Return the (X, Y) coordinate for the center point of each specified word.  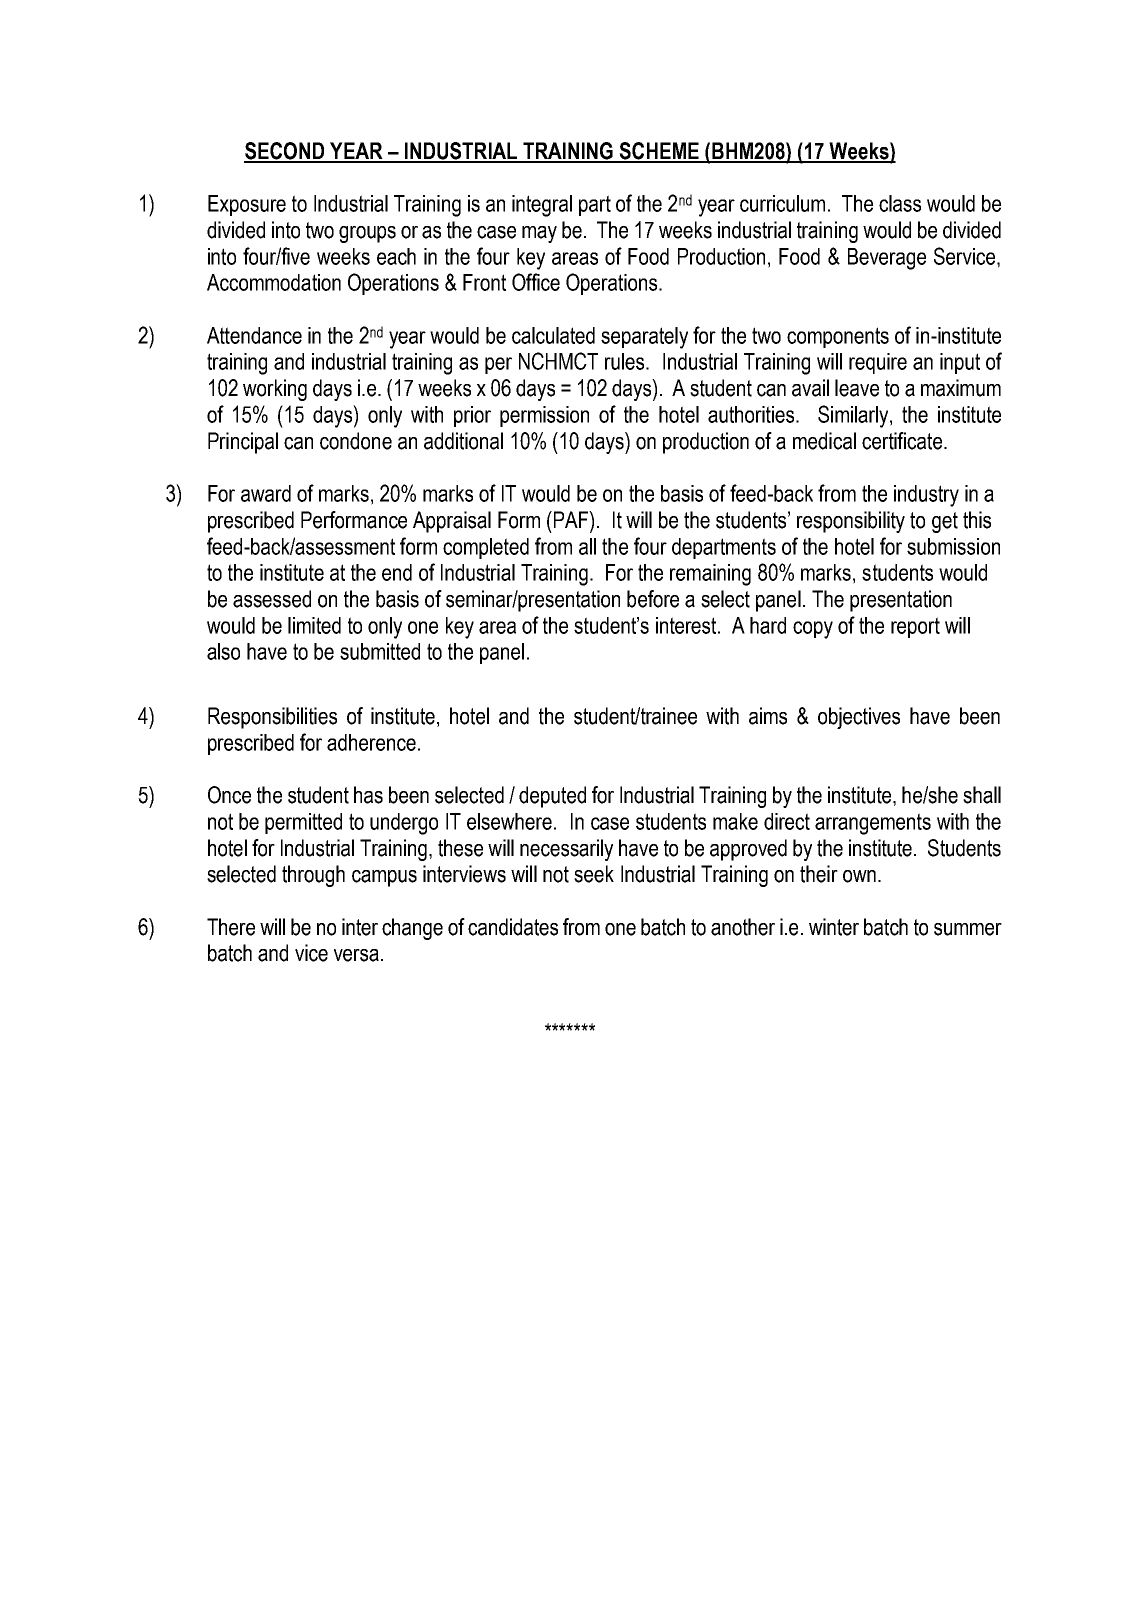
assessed (272, 599)
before (653, 599)
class (900, 203)
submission (953, 546)
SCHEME (659, 152)
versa (356, 955)
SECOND (285, 152)
